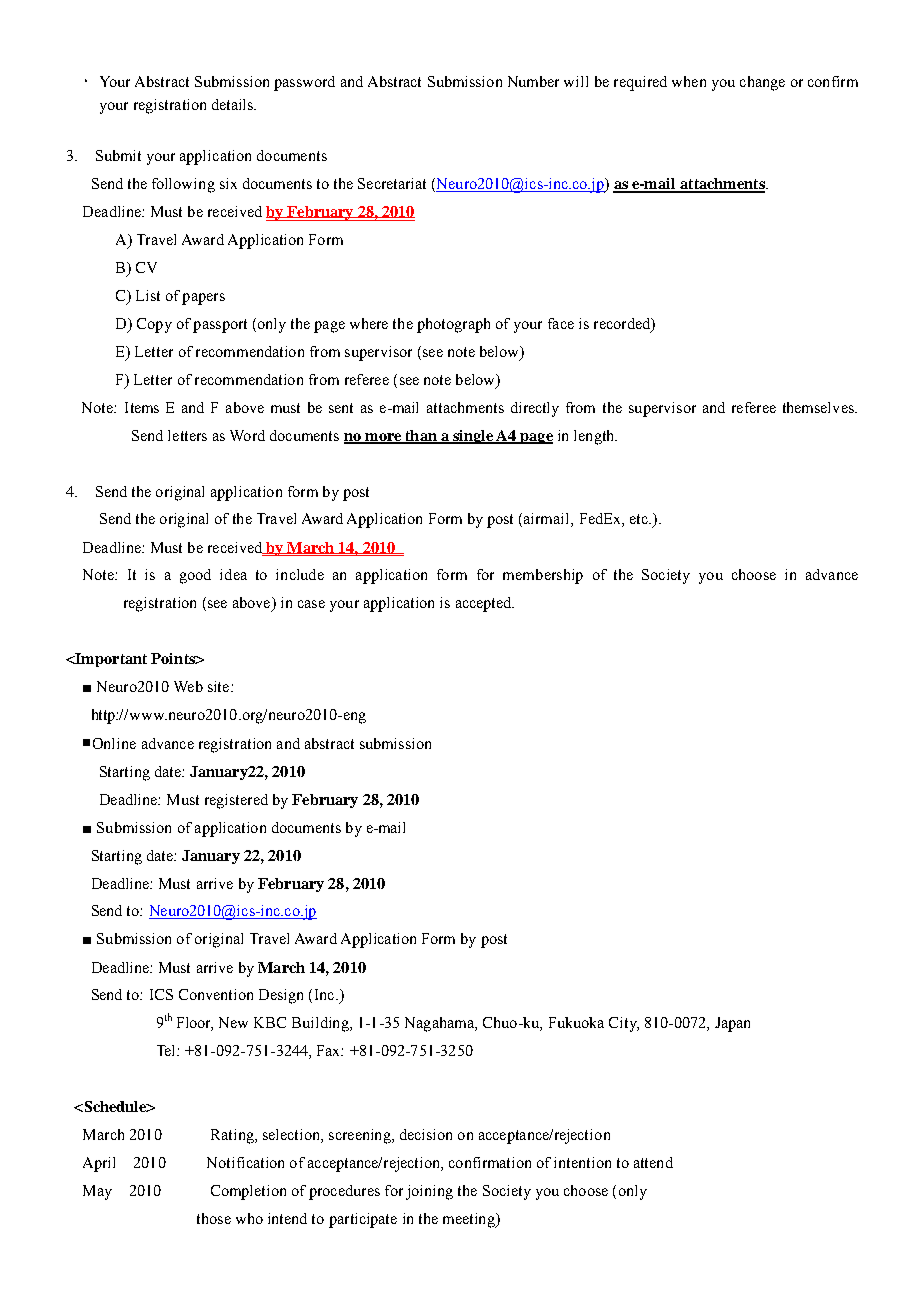  I want to click on accepted, so click(485, 604).
